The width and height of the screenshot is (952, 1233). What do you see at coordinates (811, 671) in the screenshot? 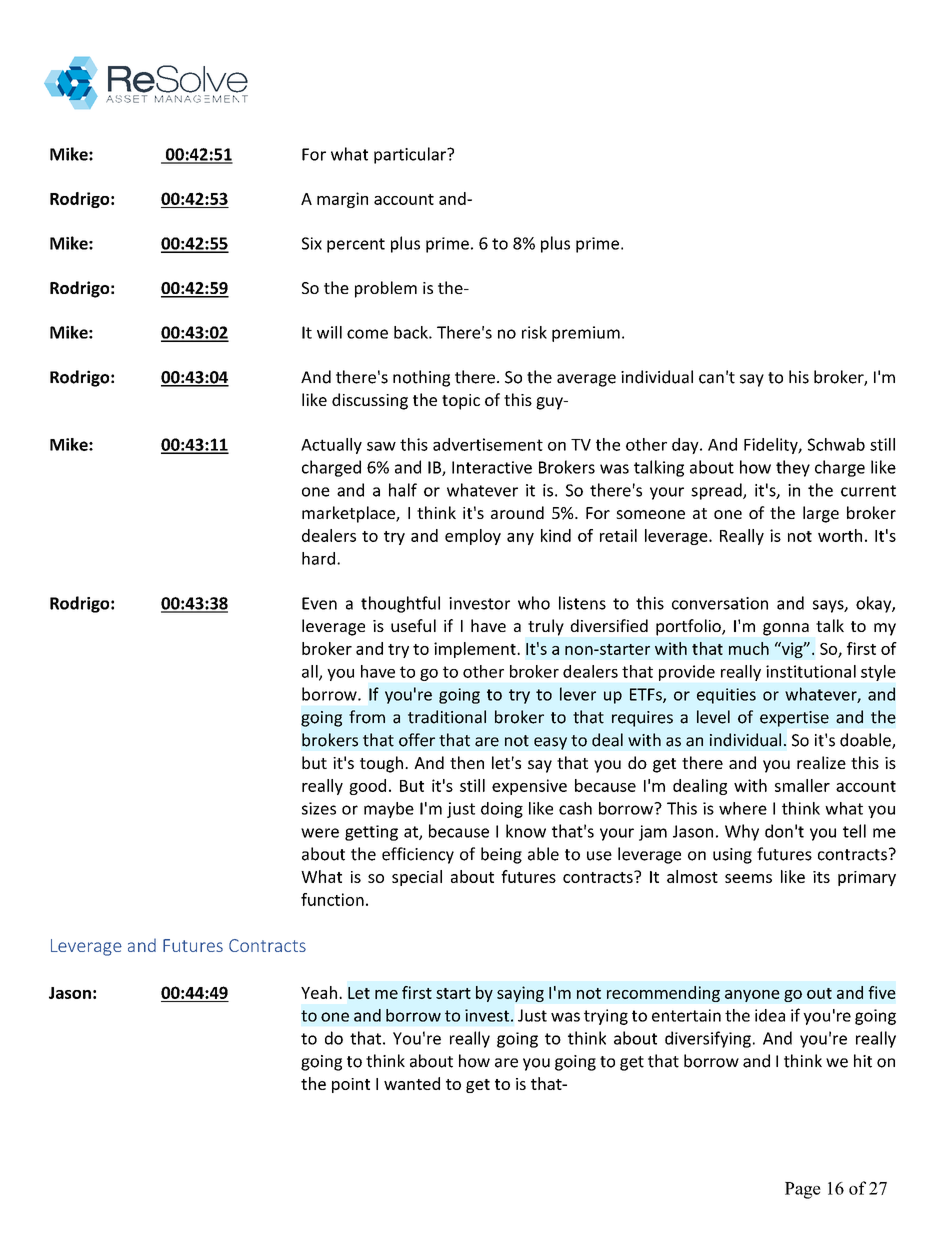
I see `institutional` at bounding box center [811, 671].
